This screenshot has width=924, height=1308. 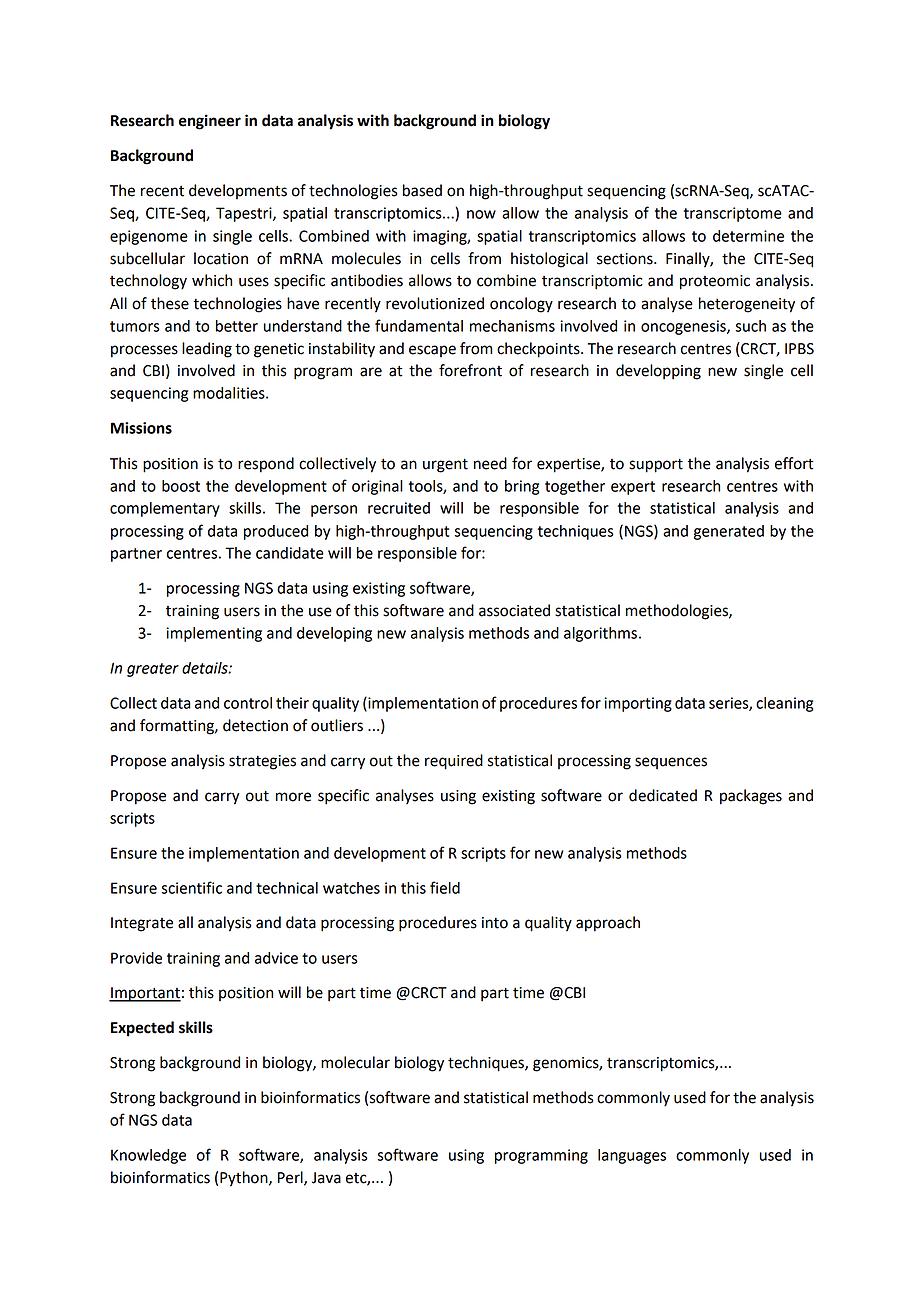 What do you see at coordinates (153, 670) in the screenshot?
I see `greater` at bounding box center [153, 670].
